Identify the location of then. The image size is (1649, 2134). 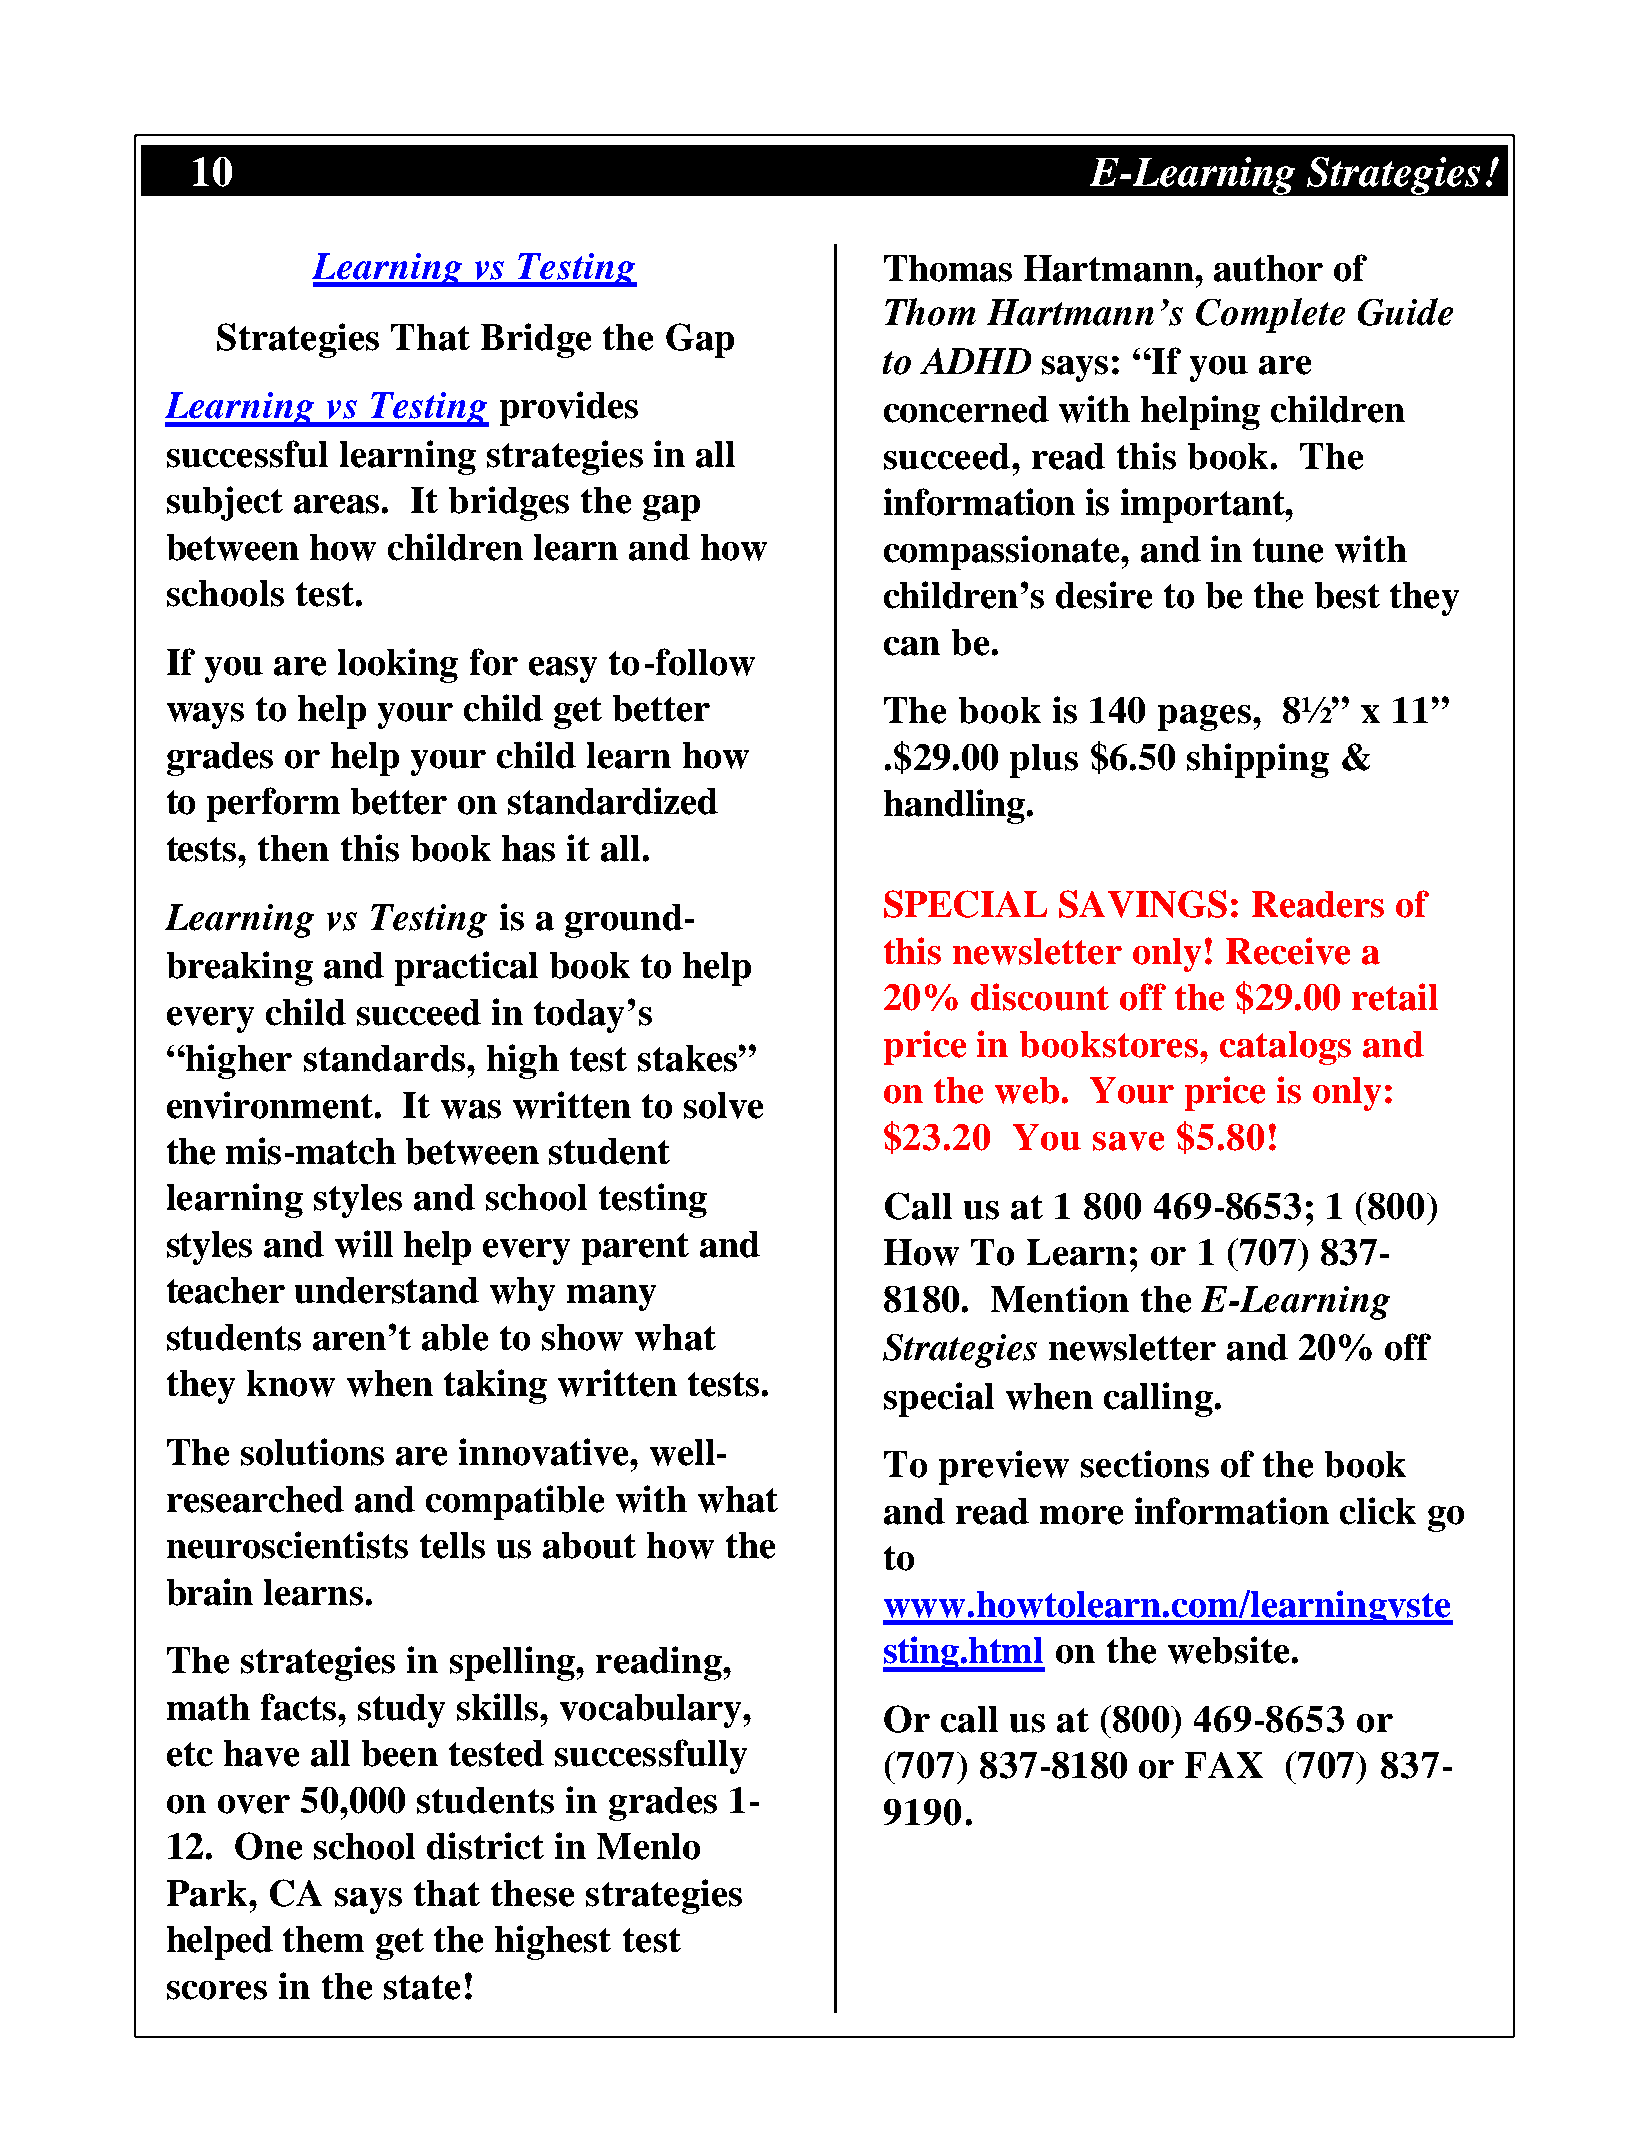
(293, 848).
